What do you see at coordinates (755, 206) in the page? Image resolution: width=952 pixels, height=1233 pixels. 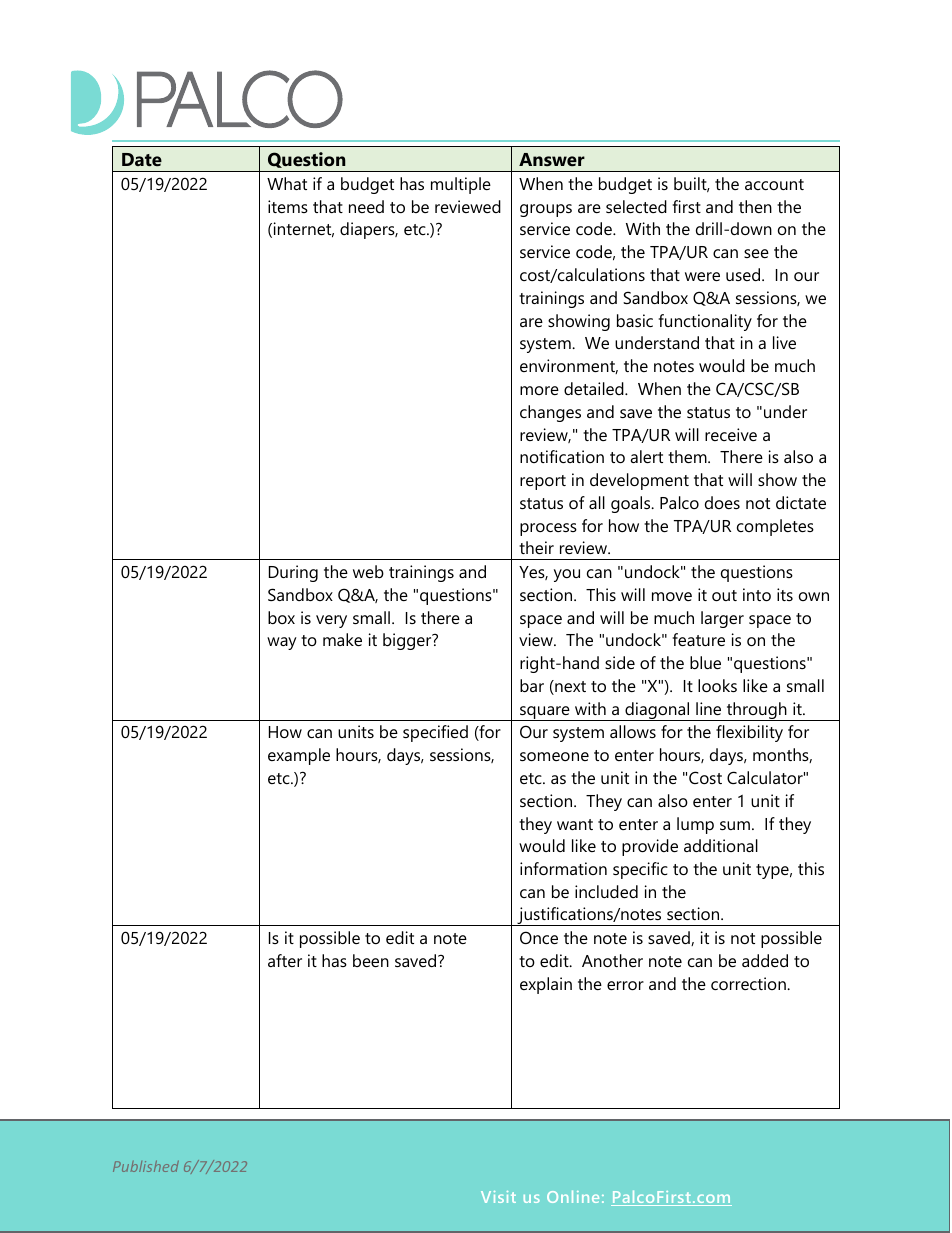 I see `then` at bounding box center [755, 206].
